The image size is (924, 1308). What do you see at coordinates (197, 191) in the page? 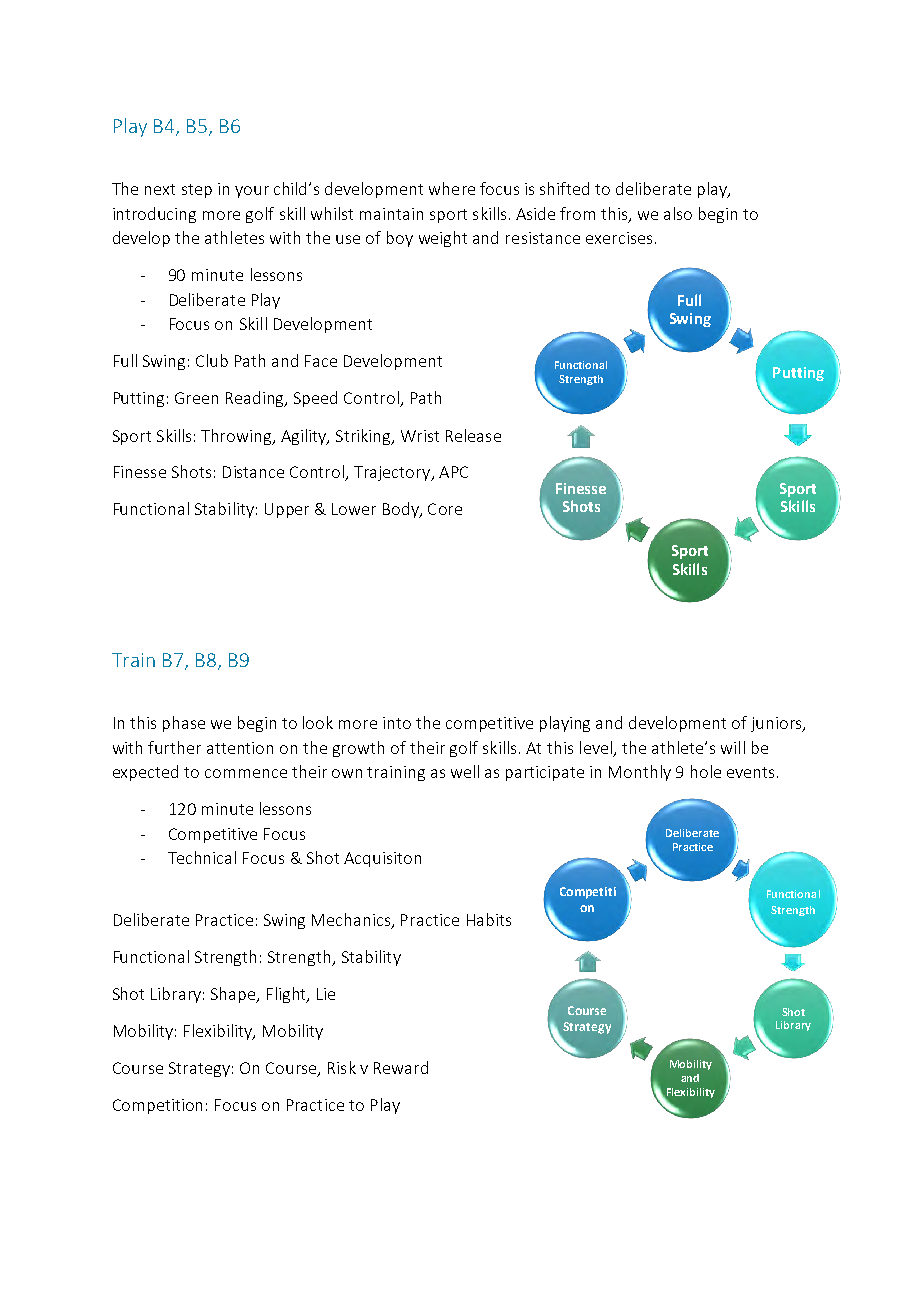
I see `step` at bounding box center [197, 191].
